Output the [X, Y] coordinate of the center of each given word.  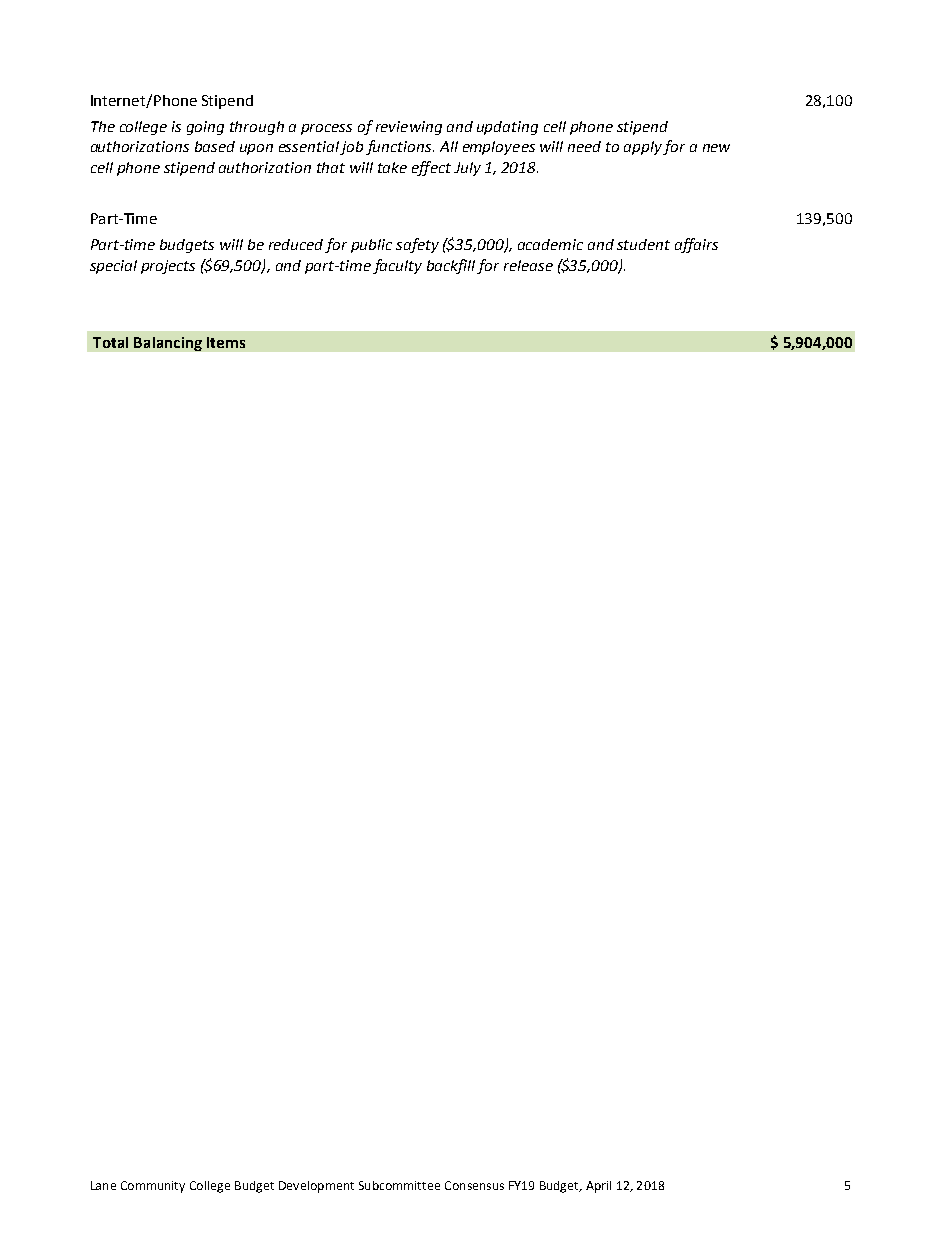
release [528, 265]
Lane [103, 1185]
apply [643, 148]
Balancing [168, 344]
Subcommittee [399, 1185]
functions [400, 147]
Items [226, 342]
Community [153, 1187]
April [598, 1187]
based [215, 146]
